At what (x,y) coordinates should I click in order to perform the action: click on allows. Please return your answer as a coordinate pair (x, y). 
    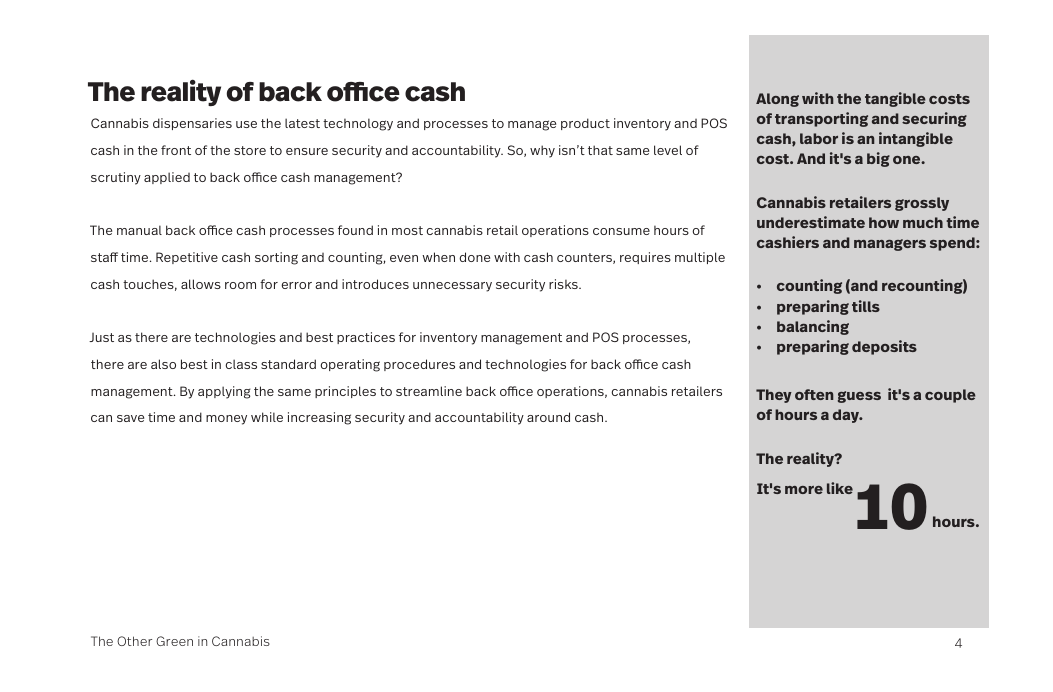
    Looking at the image, I should click on (201, 284).
